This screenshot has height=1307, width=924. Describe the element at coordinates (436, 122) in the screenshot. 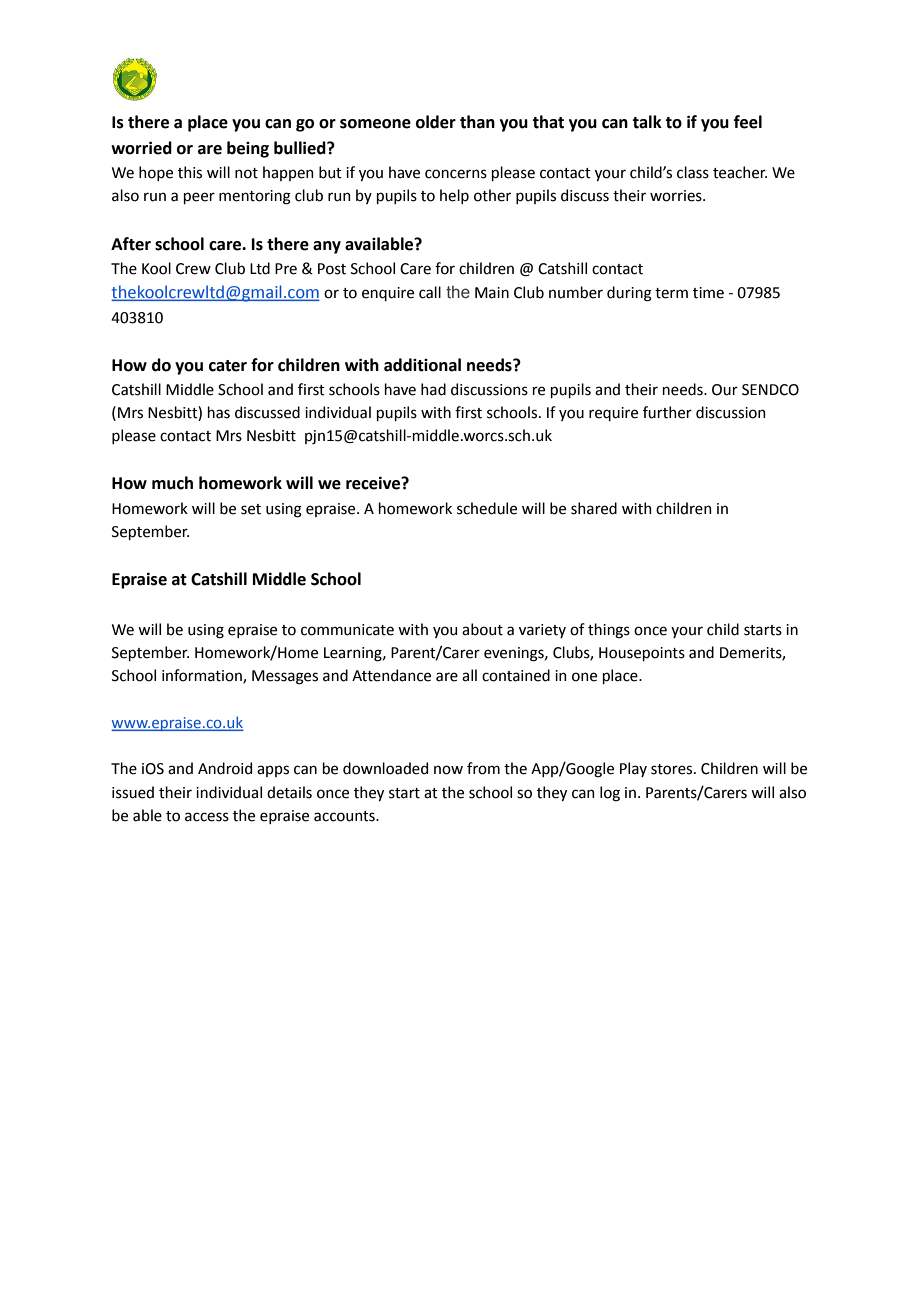

I see `older` at that location.
